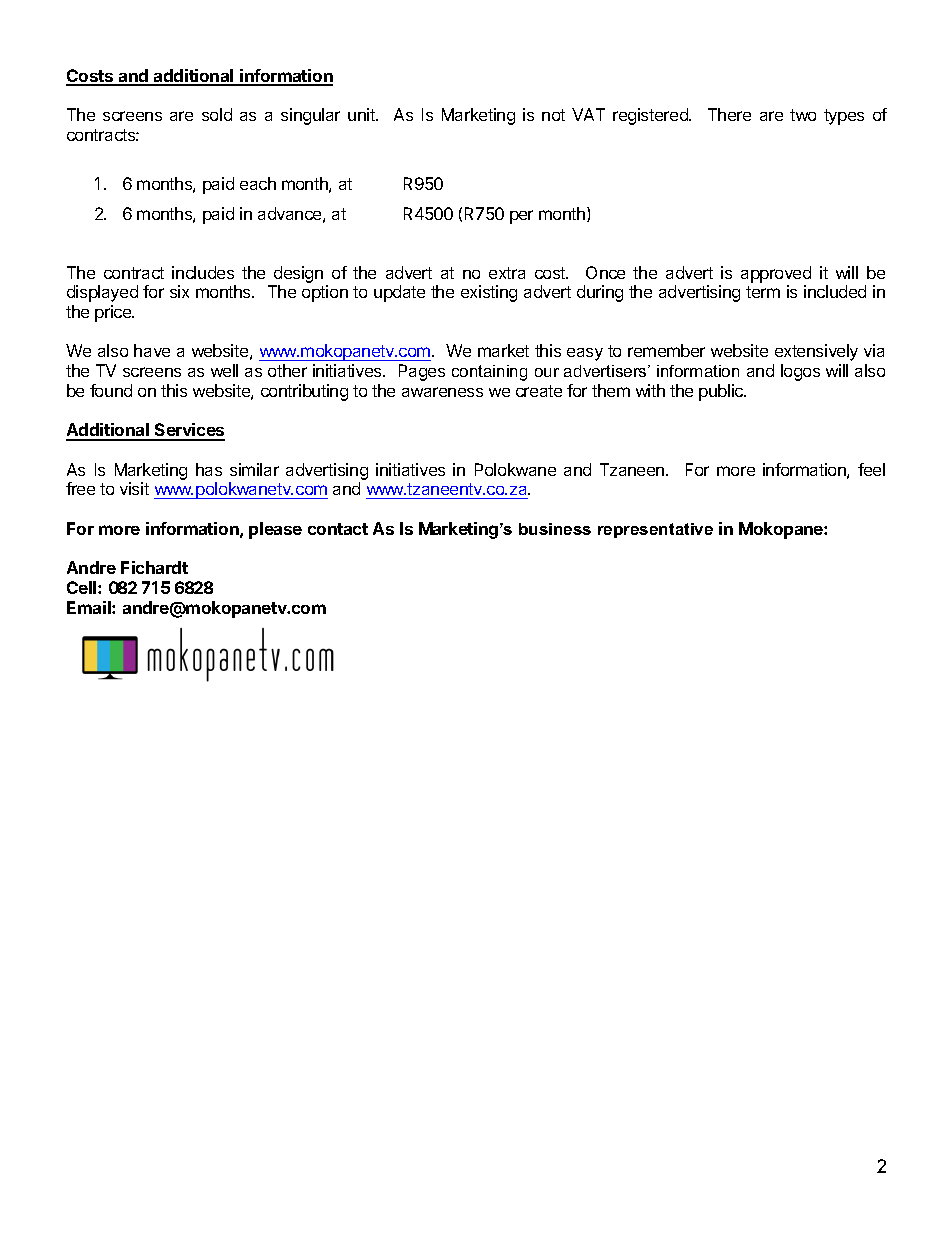  Describe the element at coordinates (722, 392) in the screenshot. I see `public` at that location.
